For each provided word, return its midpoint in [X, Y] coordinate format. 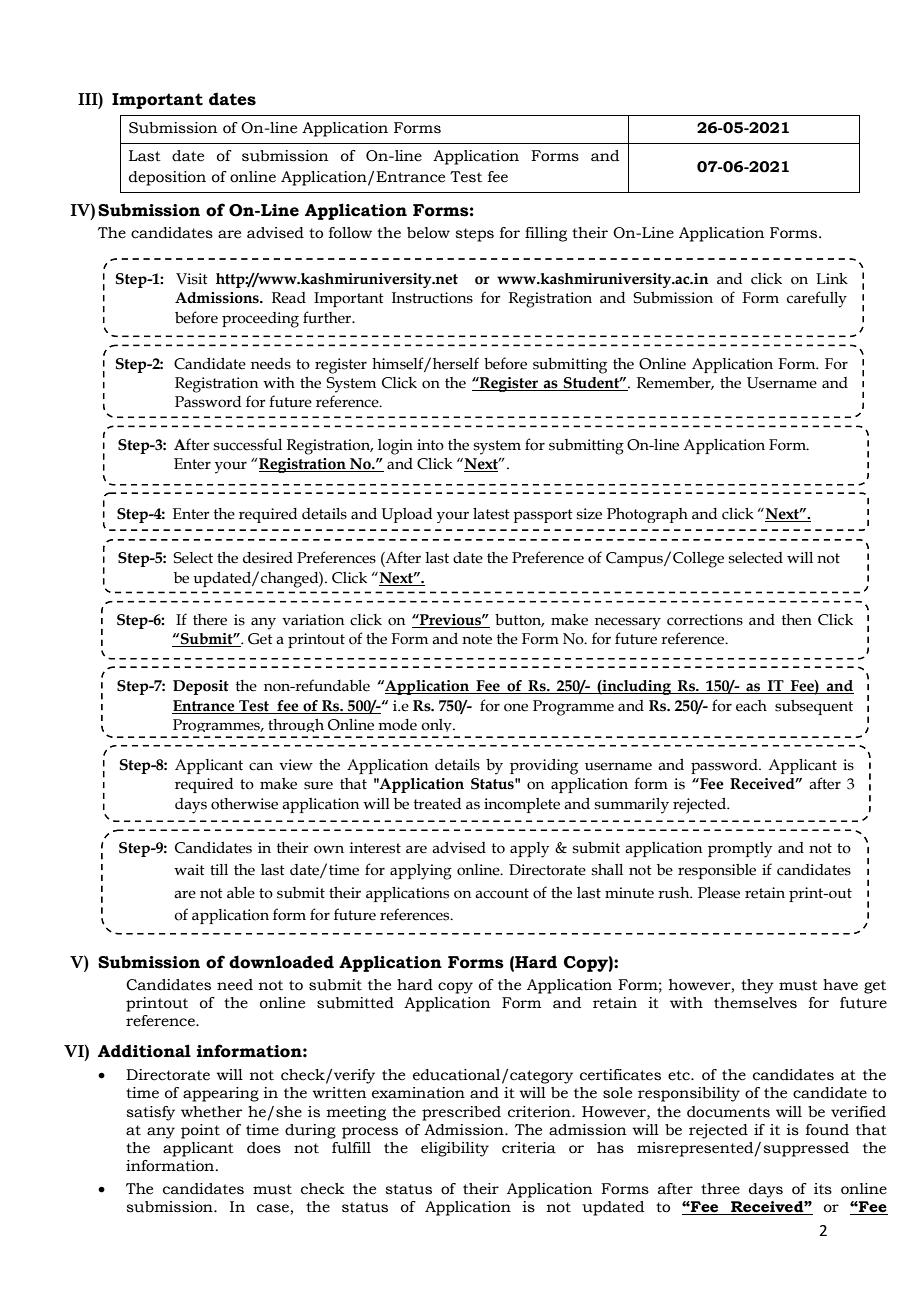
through [297, 728]
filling [546, 234]
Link [832, 278]
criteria [529, 1148]
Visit [192, 279]
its [823, 1189]
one [516, 707]
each [751, 706]
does [264, 1148]
